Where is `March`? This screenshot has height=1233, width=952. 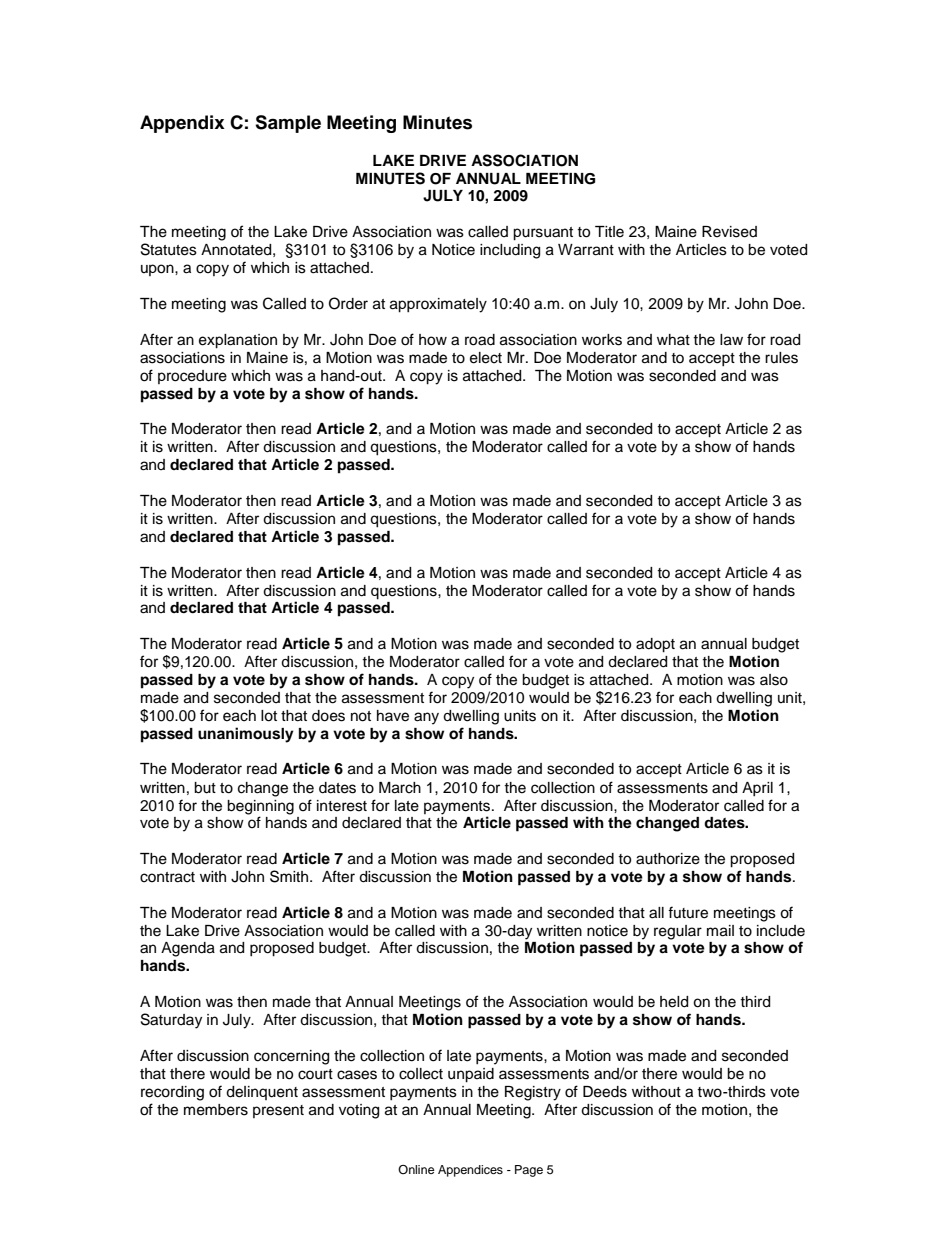 March is located at coordinates (400, 788).
